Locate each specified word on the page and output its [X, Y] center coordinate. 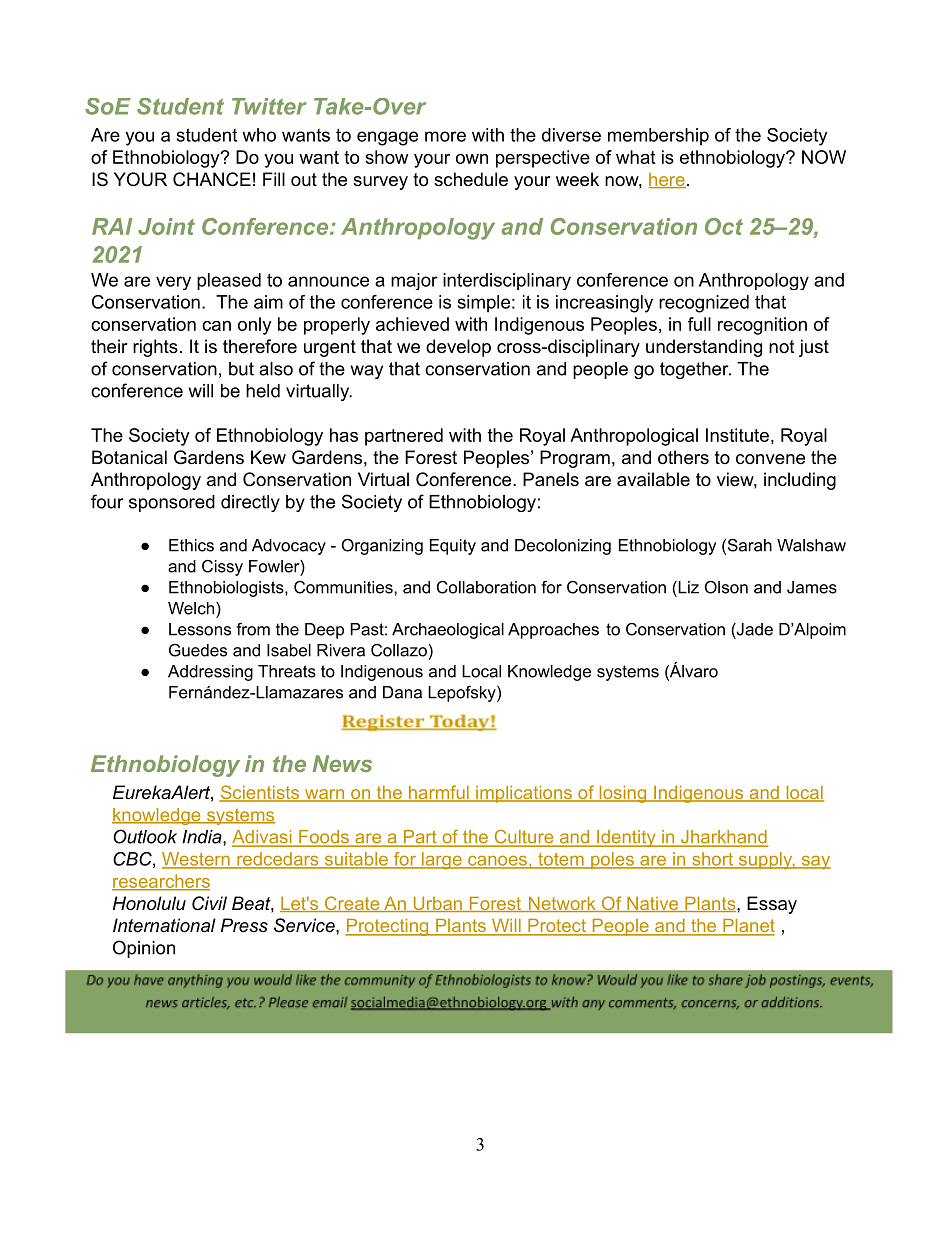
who [259, 135]
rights [155, 348]
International [164, 925]
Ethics [191, 545]
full [699, 324]
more [445, 136]
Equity [453, 547]
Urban [437, 904]
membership [658, 137]
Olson [726, 587]
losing [623, 794]
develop [458, 348]
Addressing [210, 673]
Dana [402, 692]
